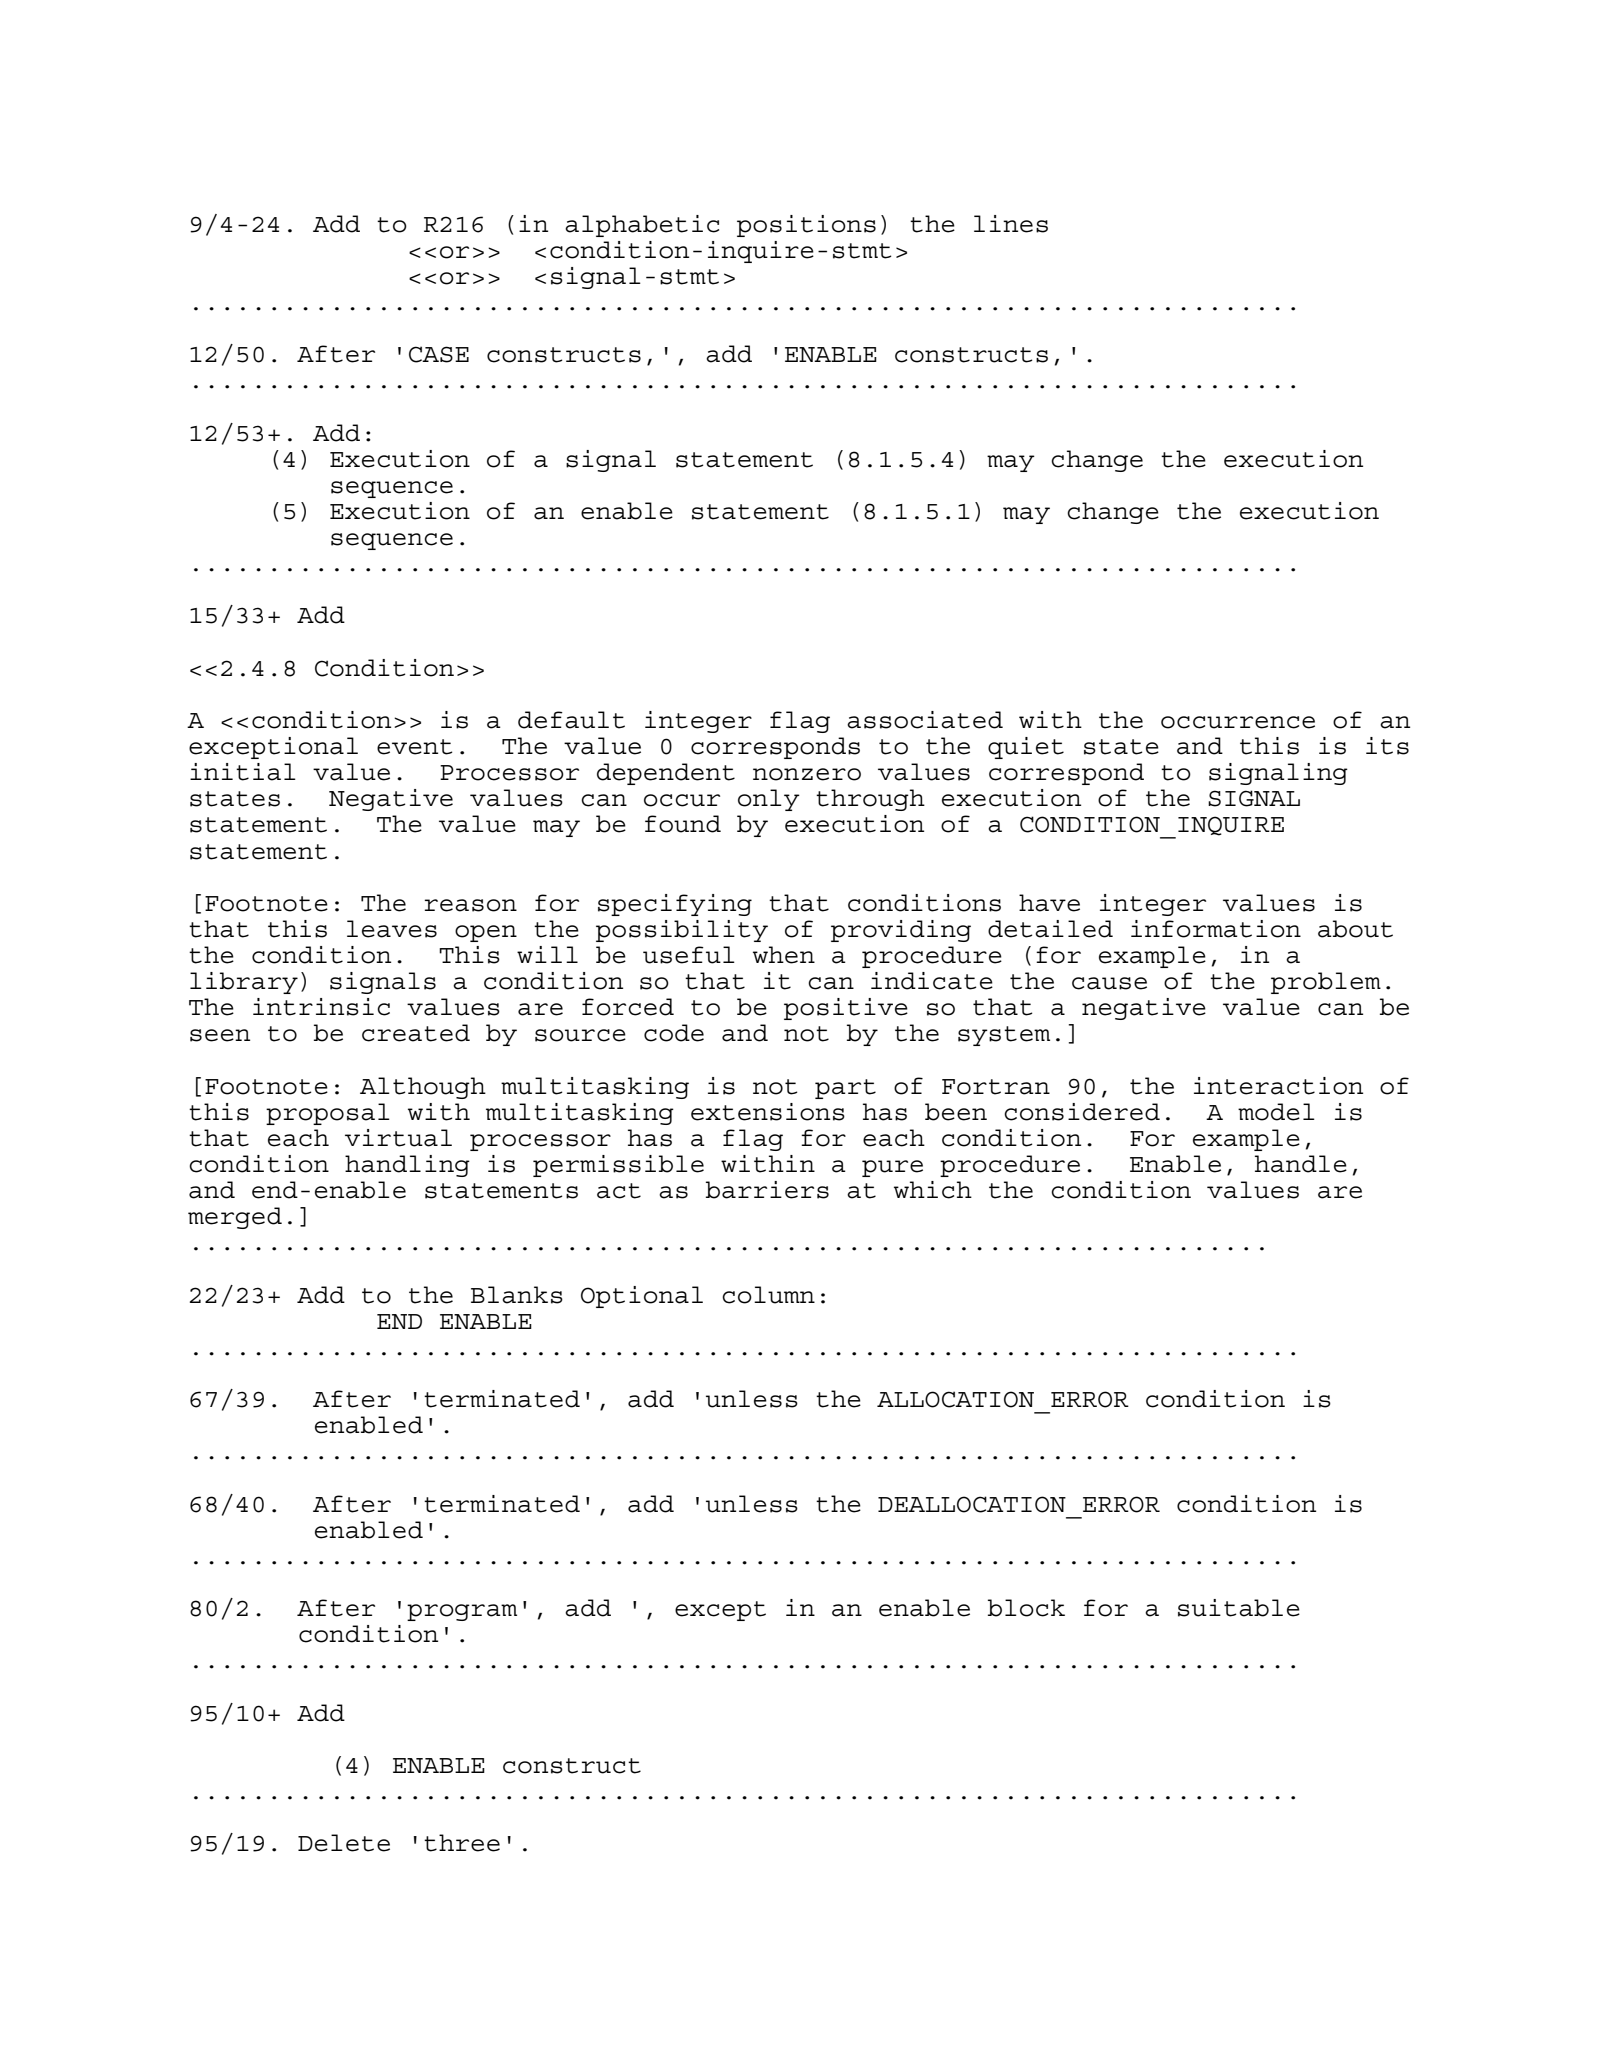 The height and width of the screenshot is (2069, 1599). Describe the element at coordinates (642, 226) in the screenshot. I see `alphabetic` at that location.
